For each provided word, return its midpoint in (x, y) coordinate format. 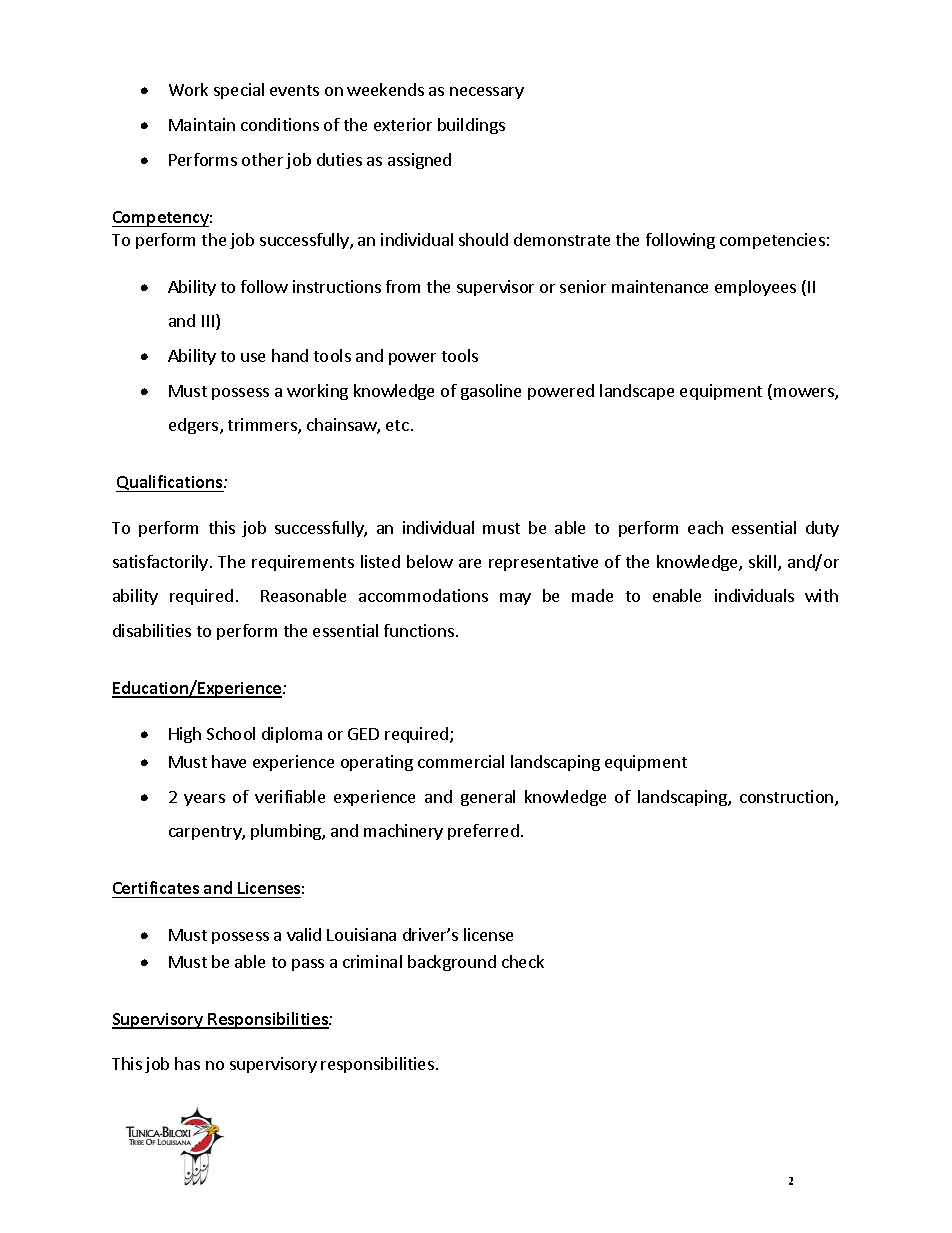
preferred (483, 832)
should (483, 239)
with (821, 595)
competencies (772, 241)
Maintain (202, 124)
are (470, 563)
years (204, 800)
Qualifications (170, 483)
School (231, 733)
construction (788, 798)
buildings (471, 126)
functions (419, 630)
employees (755, 288)
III (208, 321)
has (187, 1063)
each (705, 527)
